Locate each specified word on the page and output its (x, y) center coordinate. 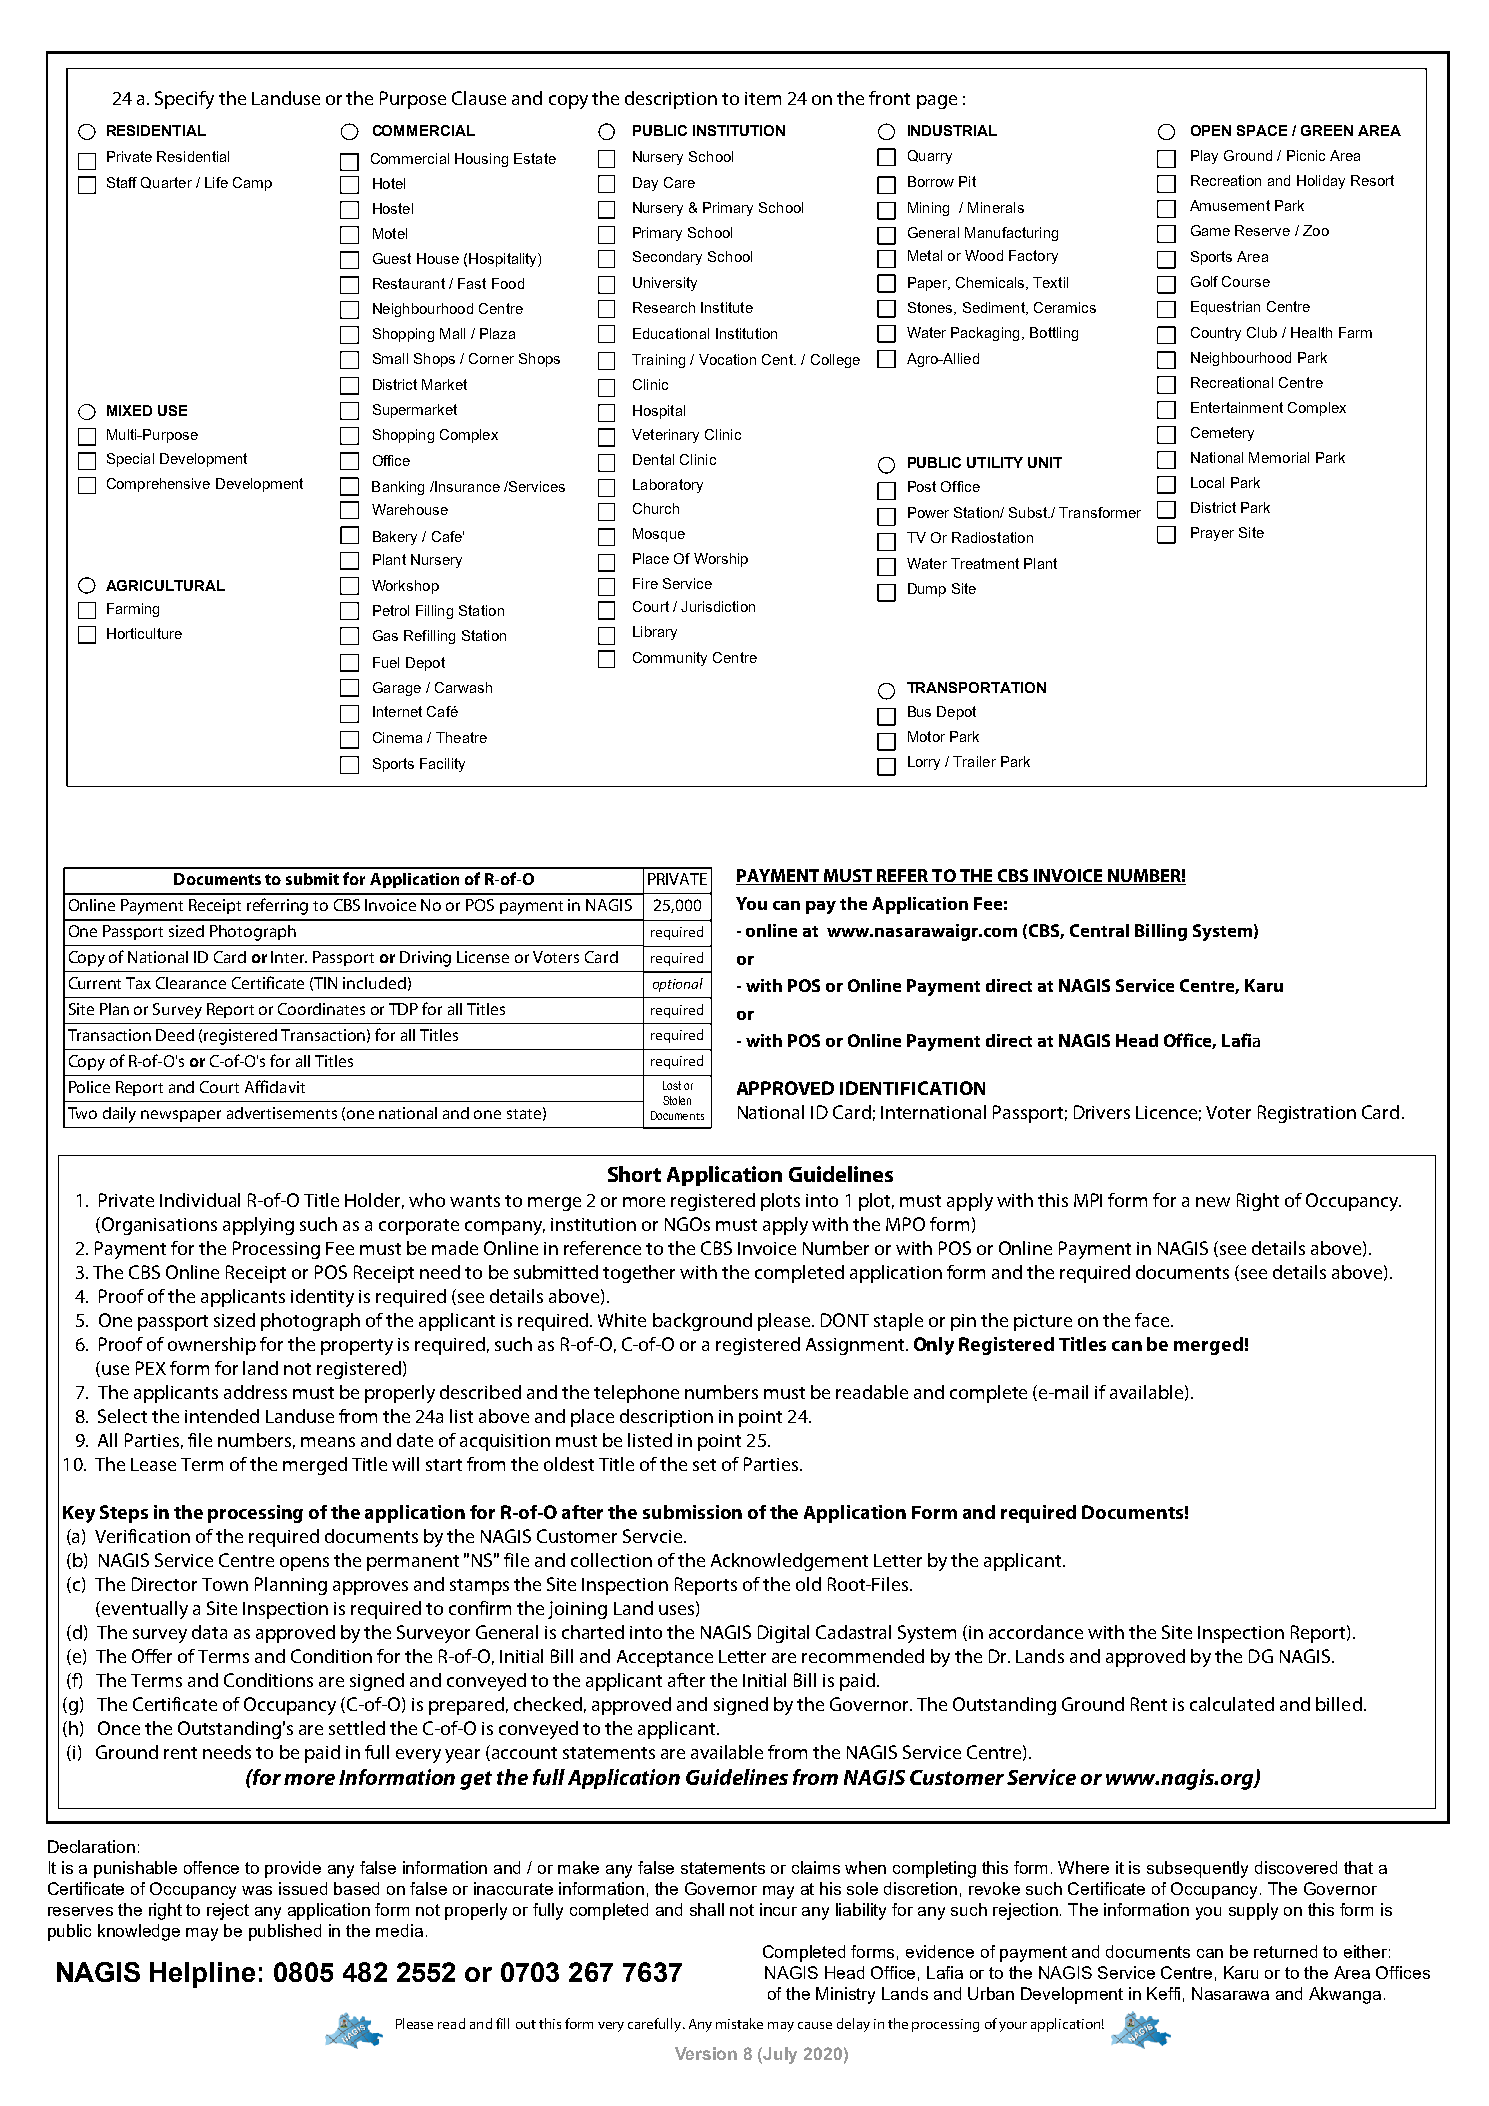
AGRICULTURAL (165, 585)
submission (692, 1512)
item (763, 98)
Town (225, 1584)
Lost (672, 1085)
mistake (739, 2023)
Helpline (202, 1975)
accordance (1036, 1632)
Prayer (1212, 534)
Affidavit (275, 1086)
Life (216, 182)
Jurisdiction (718, 606)
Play (1204, 157)
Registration (1307, 1114)
